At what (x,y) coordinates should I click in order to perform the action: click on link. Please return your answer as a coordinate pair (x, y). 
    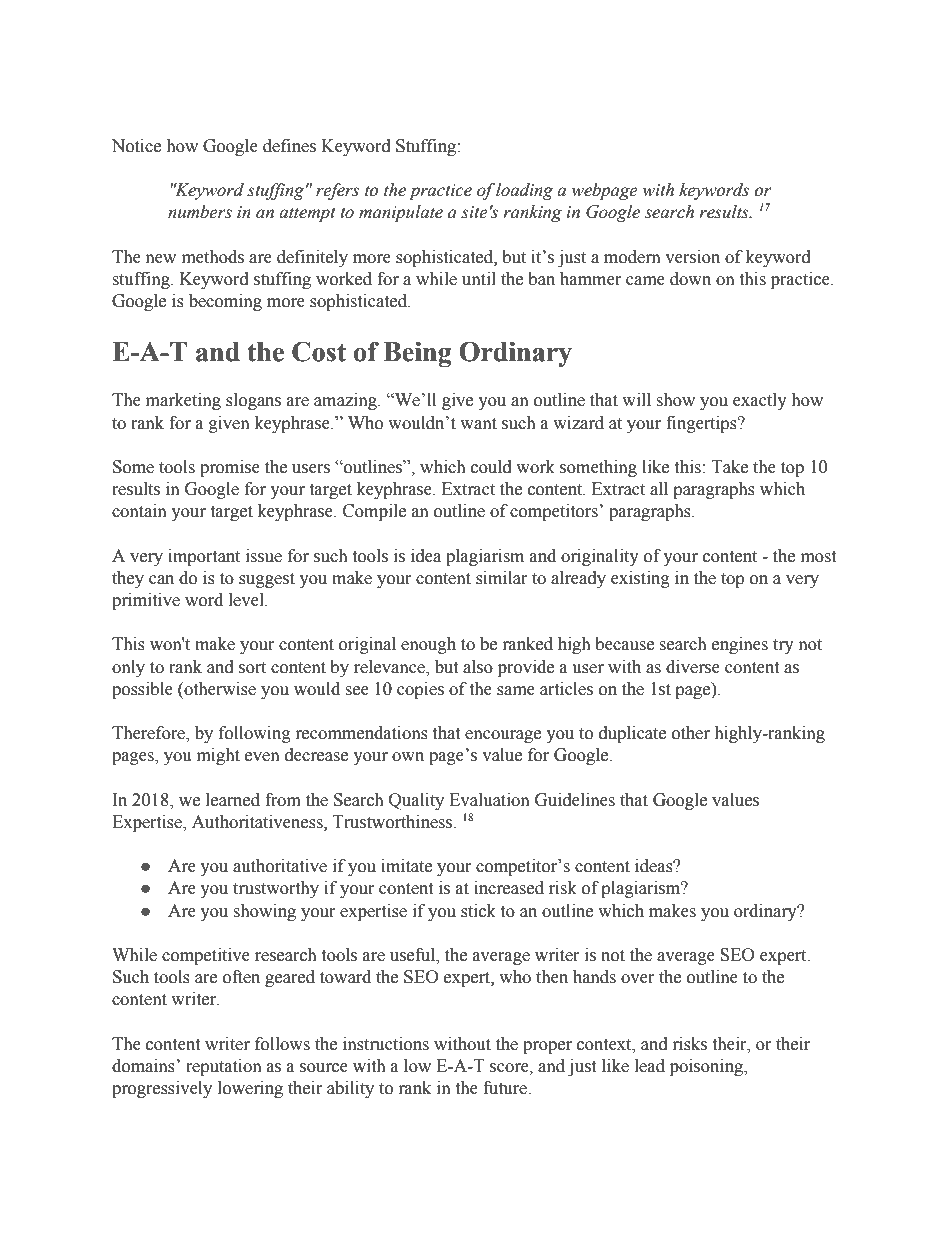
    Looking at the image, I should click on (438, 1153).
